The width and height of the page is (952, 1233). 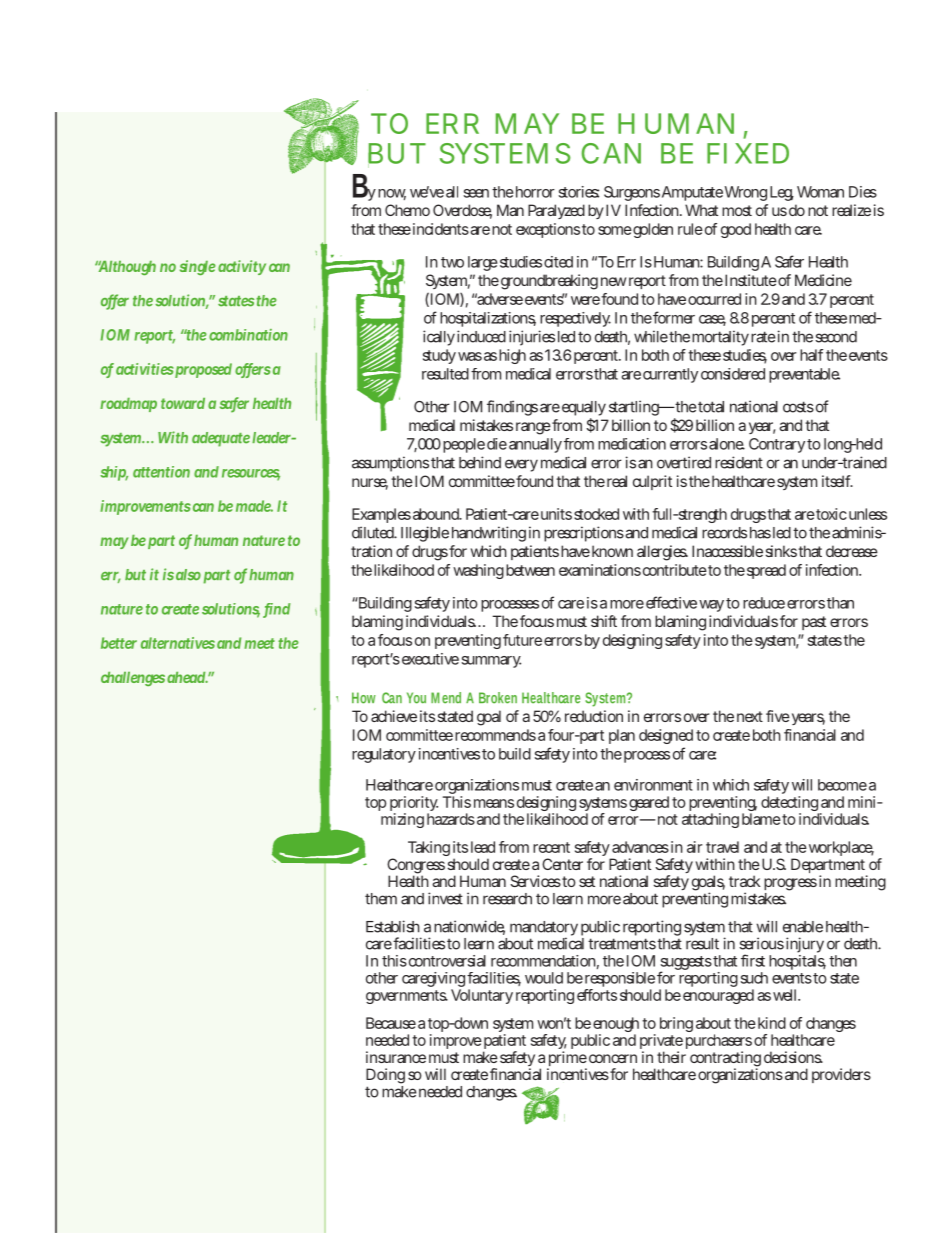 What do you see at coordinates (793, 1057) in the page?
I see `decisions` at bounding box center [793, 1057].
